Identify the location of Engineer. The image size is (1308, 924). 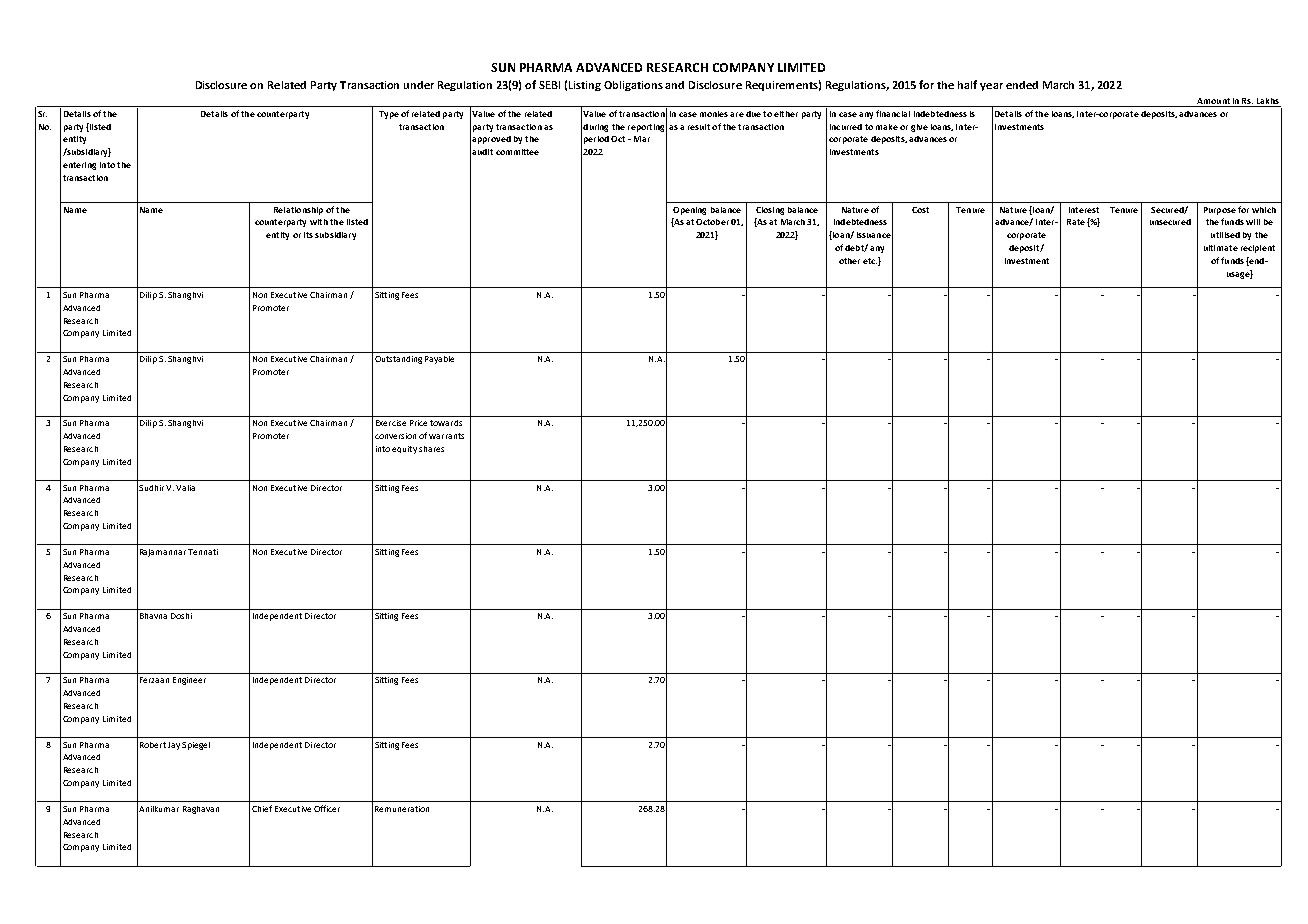
(189, 681).
